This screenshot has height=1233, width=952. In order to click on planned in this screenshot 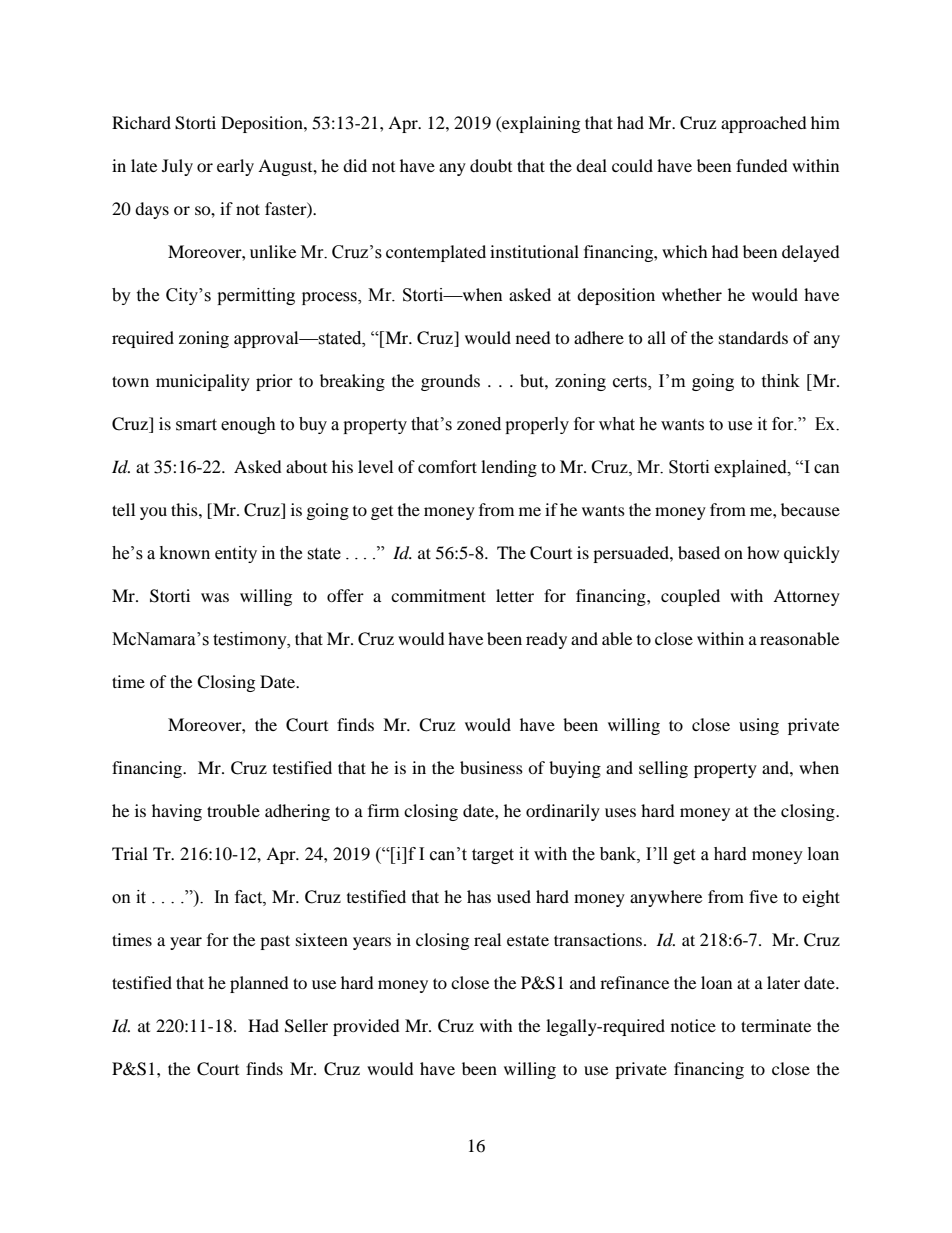, I will do `click(259, 984)`.
